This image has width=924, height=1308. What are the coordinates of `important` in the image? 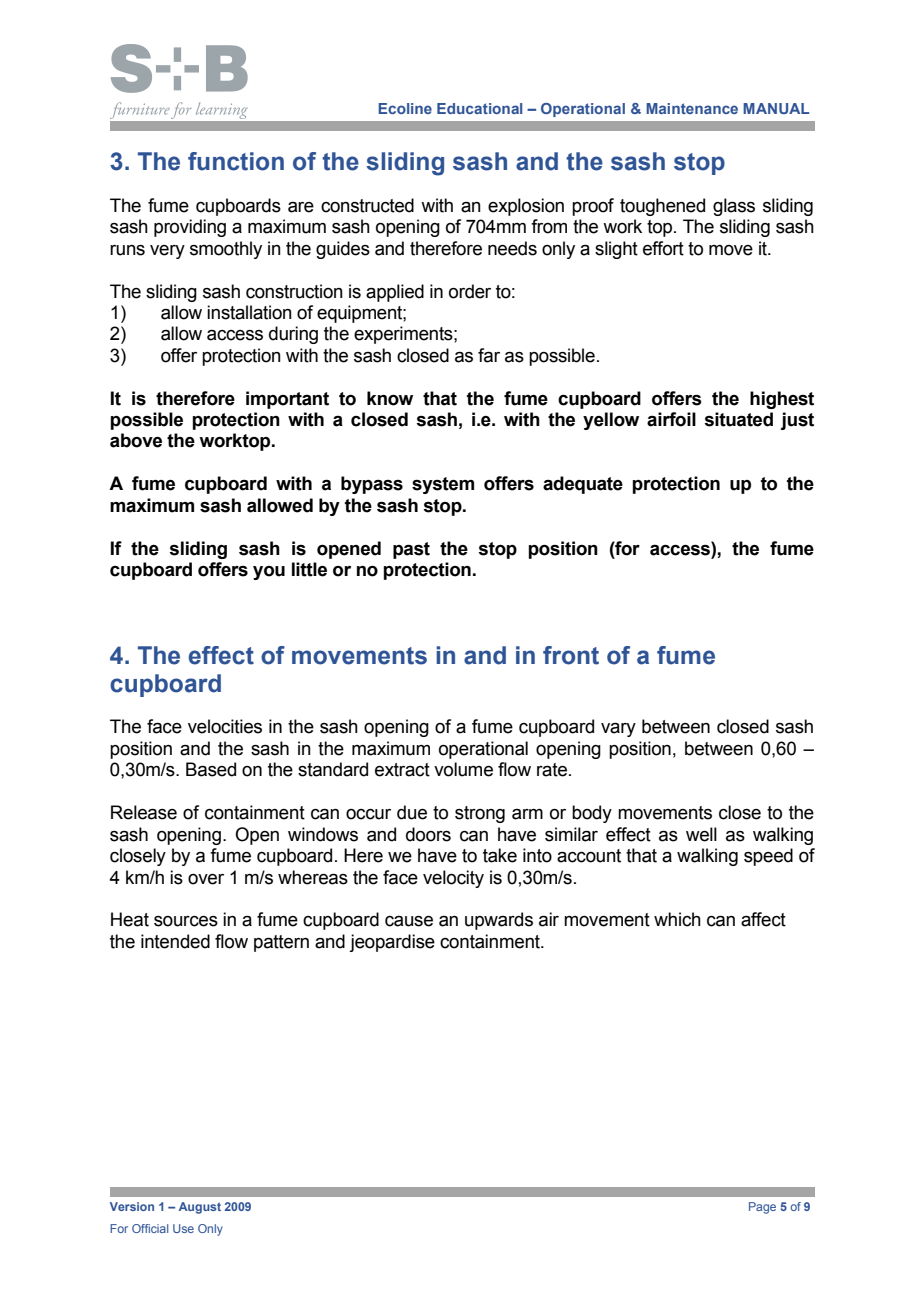 It's located at (287, 400).
